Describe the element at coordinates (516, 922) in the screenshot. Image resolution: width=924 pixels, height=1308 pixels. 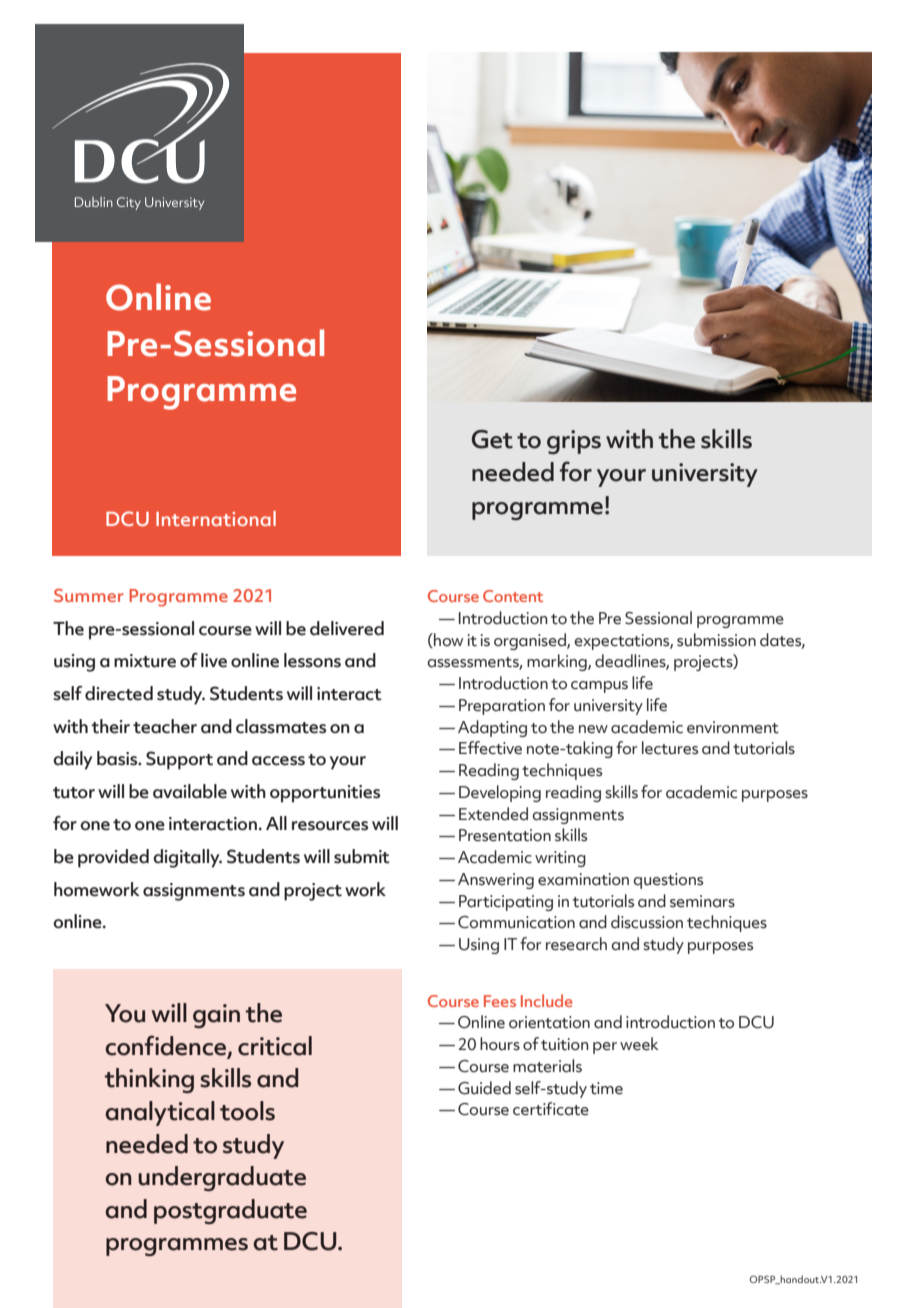
I see `Communication` at that location.
